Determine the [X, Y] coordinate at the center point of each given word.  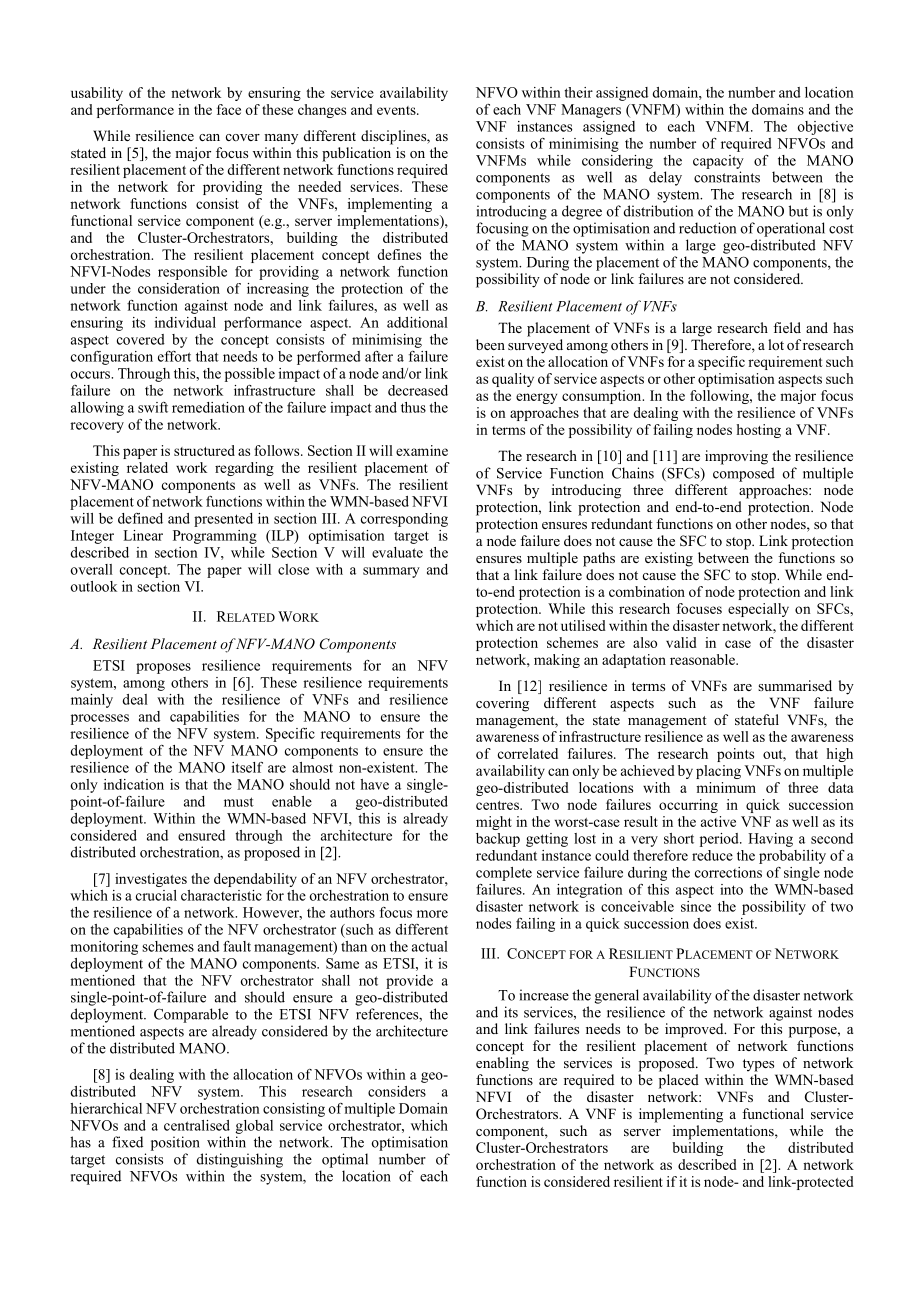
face [229, 109]
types [758, 1065]
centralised [197, 1125]
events [397, 110]
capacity [718, 162]
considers [397, 1091]
